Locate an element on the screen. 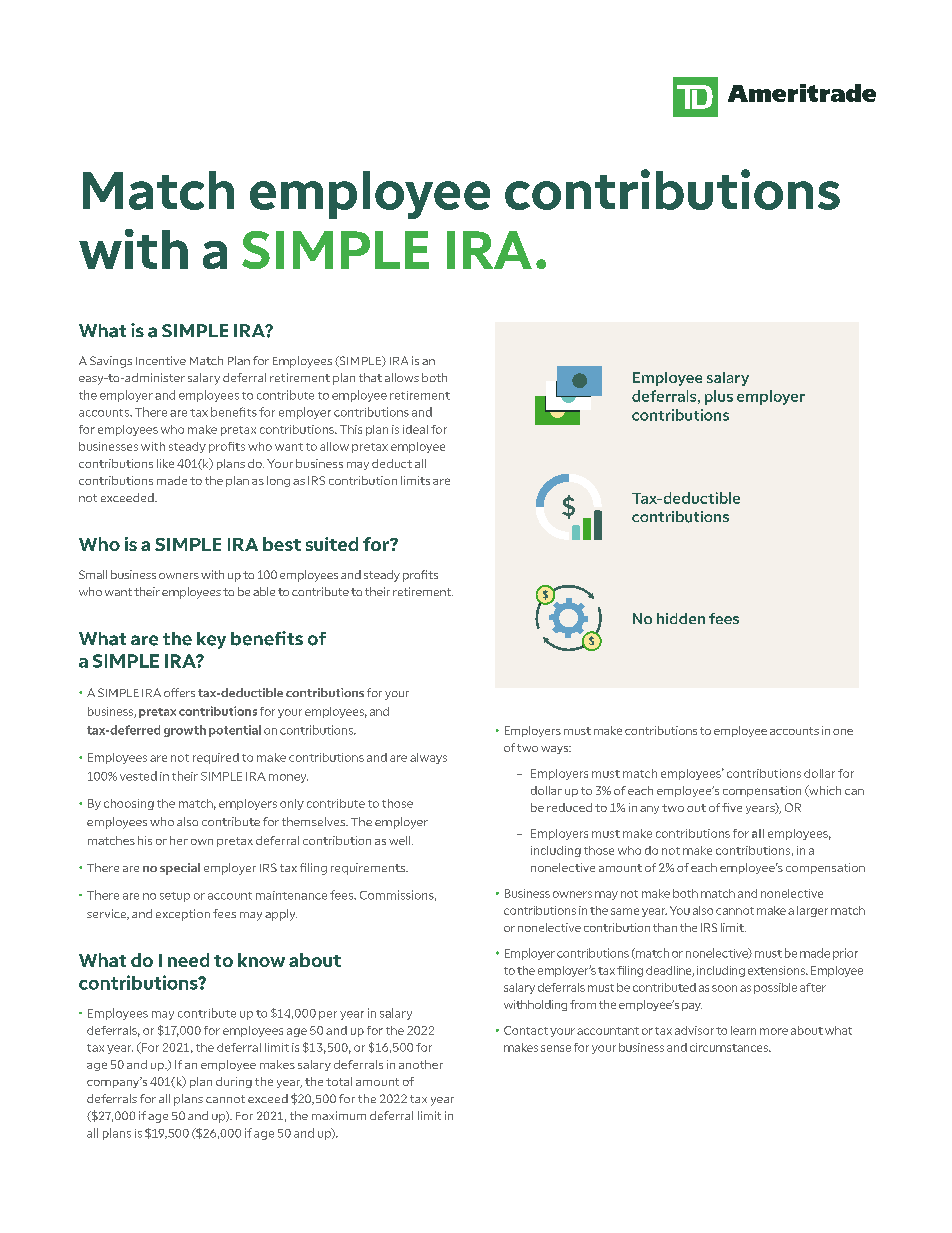 The image size is (952, 1233). reduced is located at coordinates (569, 807).
